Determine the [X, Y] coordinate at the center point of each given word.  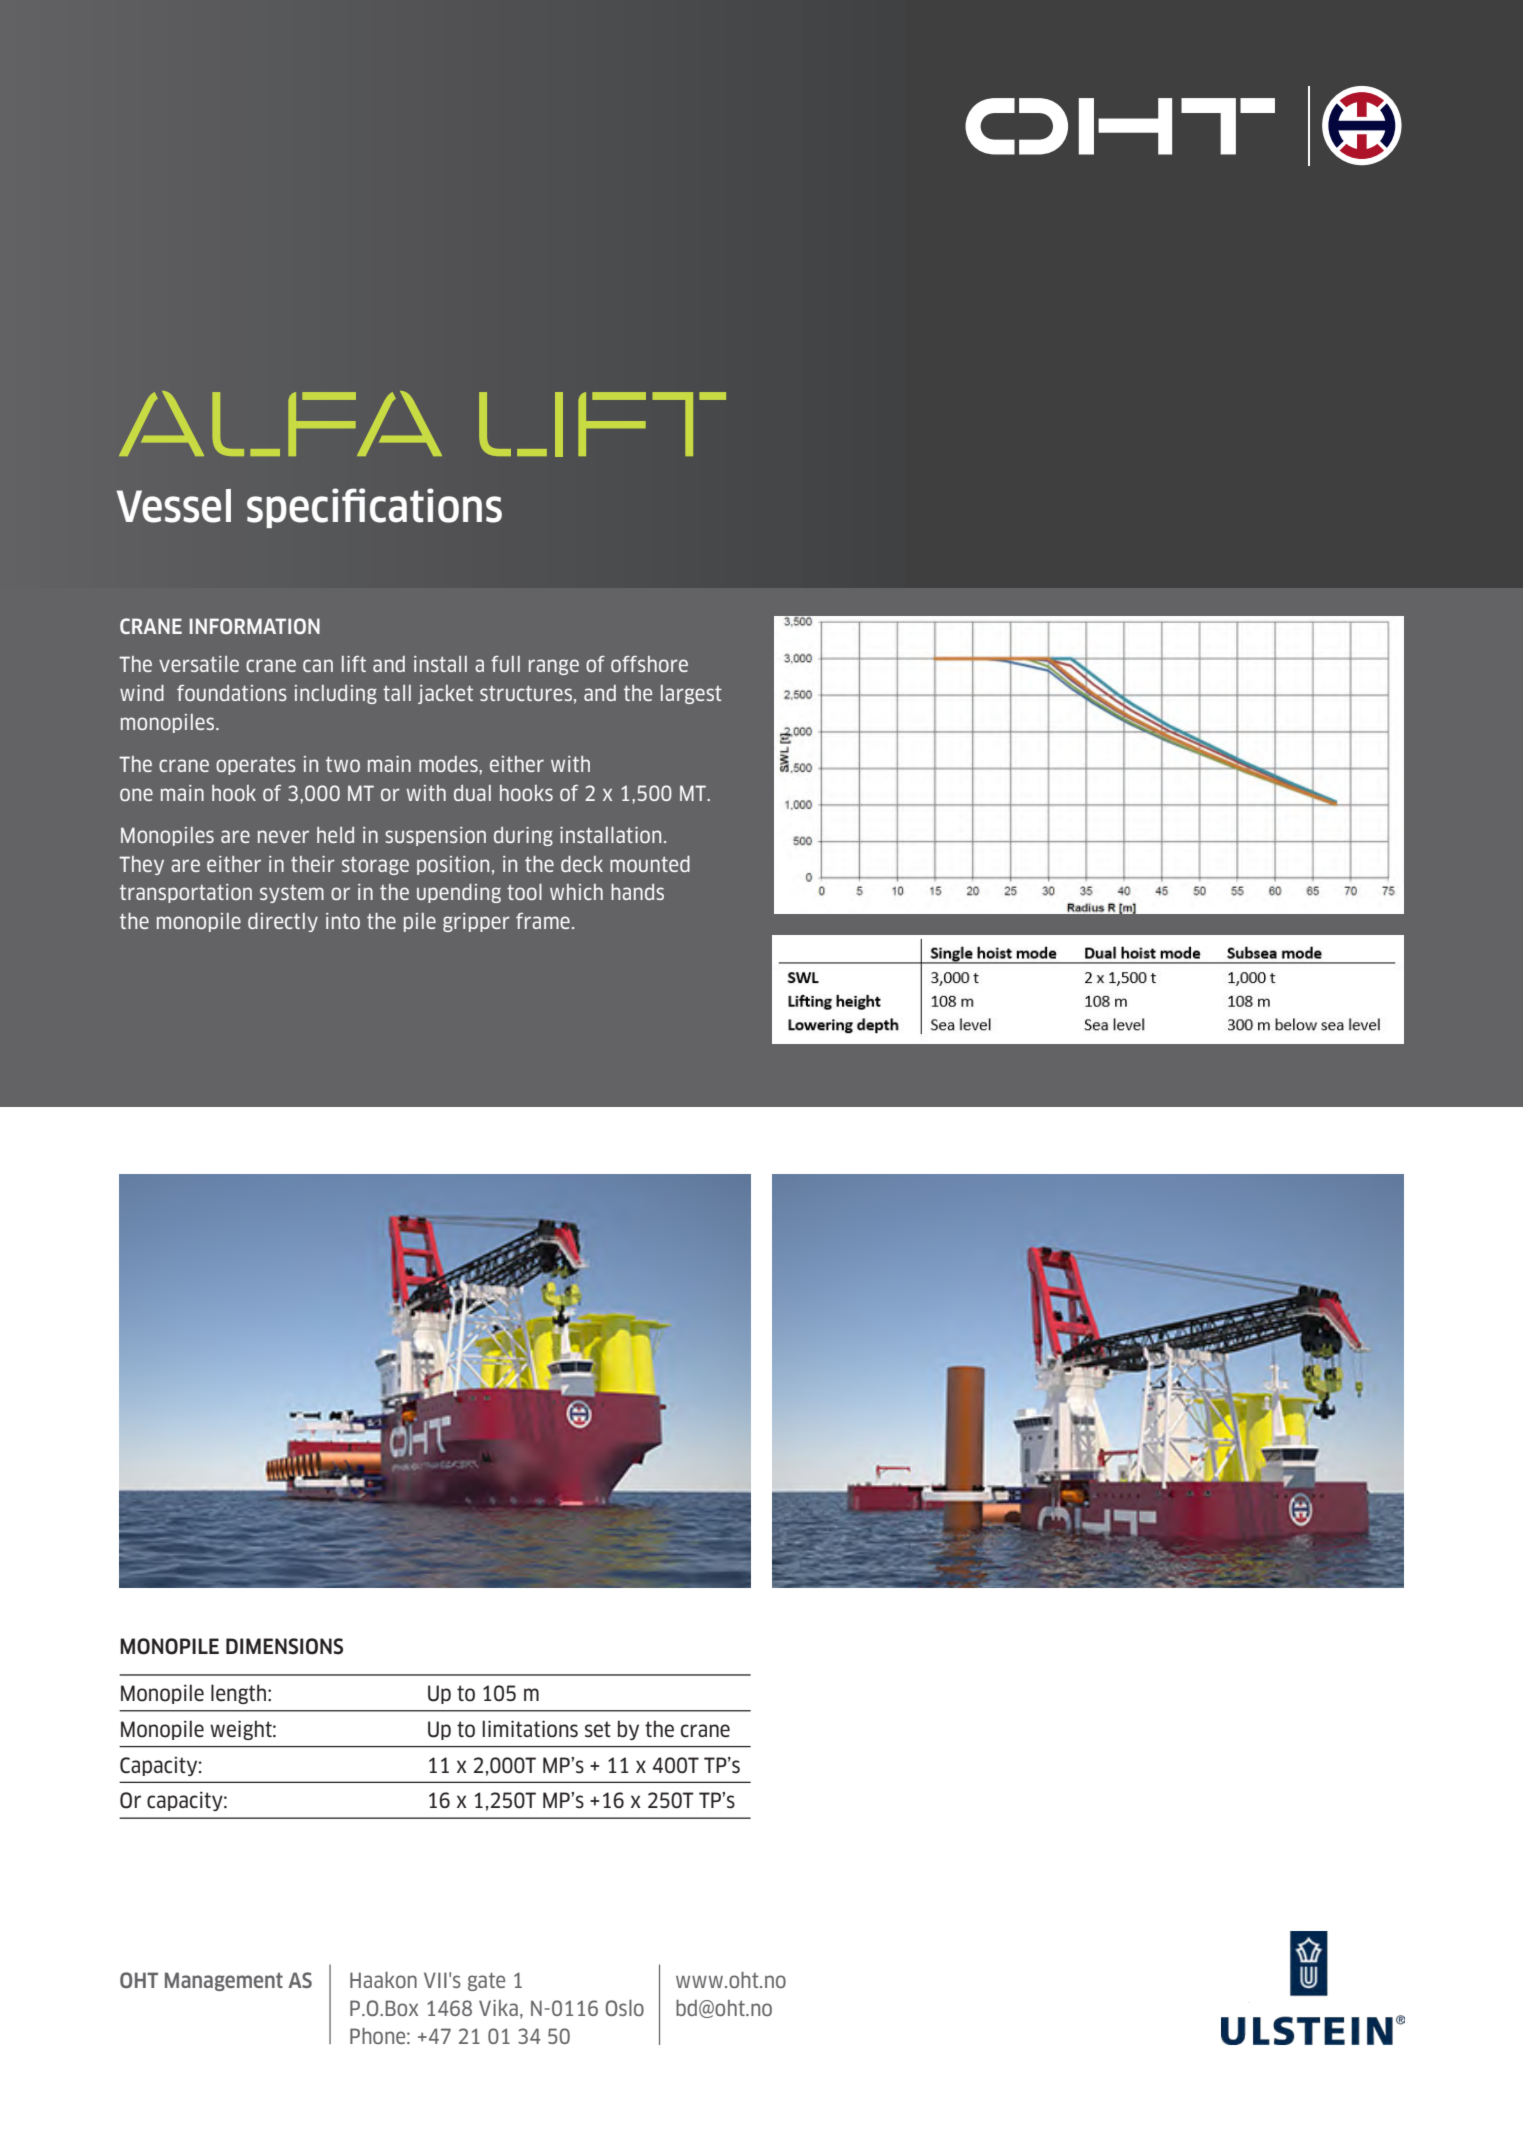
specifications [374, 508]
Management [224, 1981]
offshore [649, 664]
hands [637, 892]
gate [486, 1982]
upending [459, 893]
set [598, 1729]
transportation [186, 893]
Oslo [625, 2008]
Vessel [173, 506]
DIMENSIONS [284, 1646]
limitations [530, 1729]
